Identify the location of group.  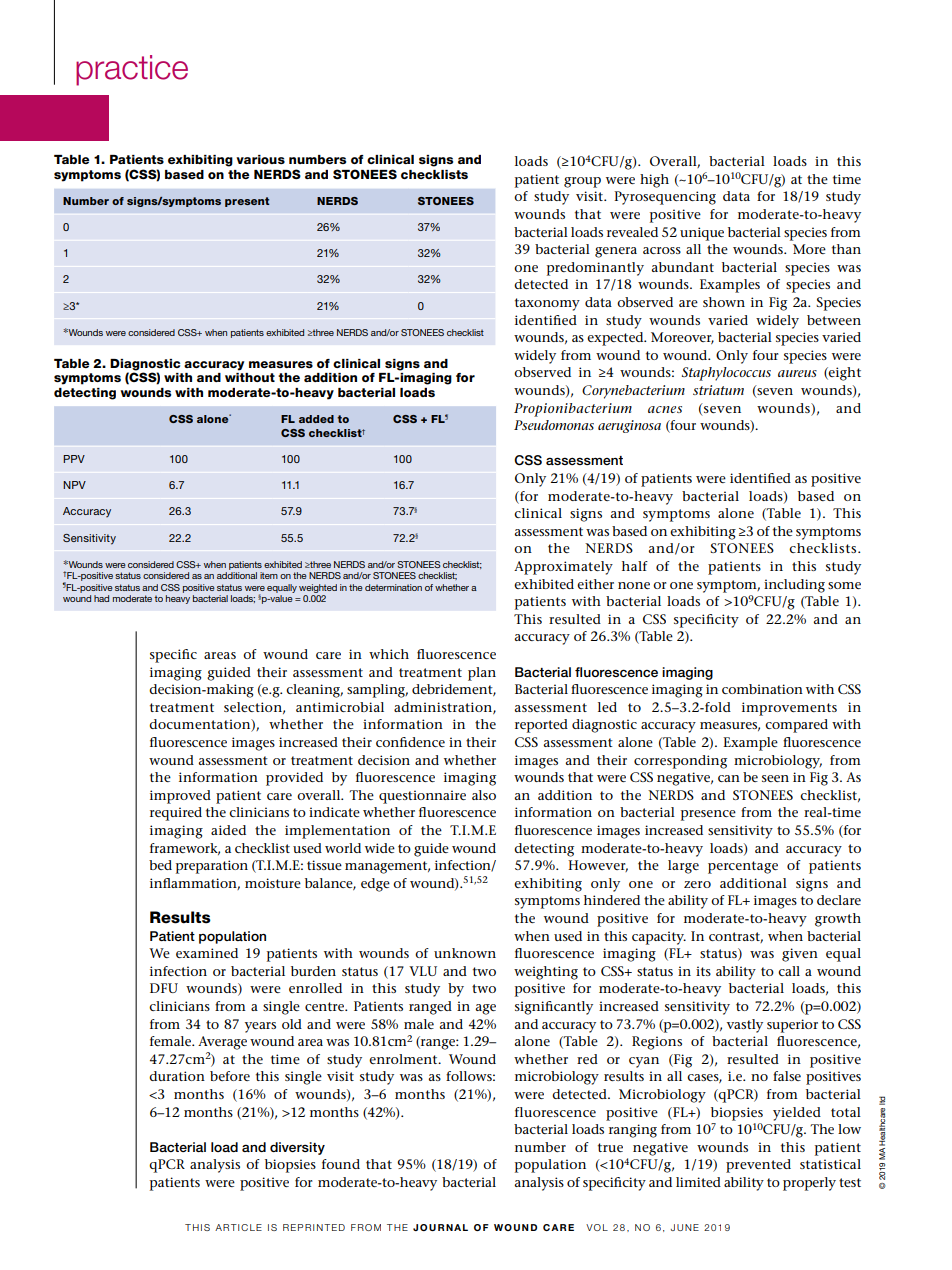
(582, 182).
